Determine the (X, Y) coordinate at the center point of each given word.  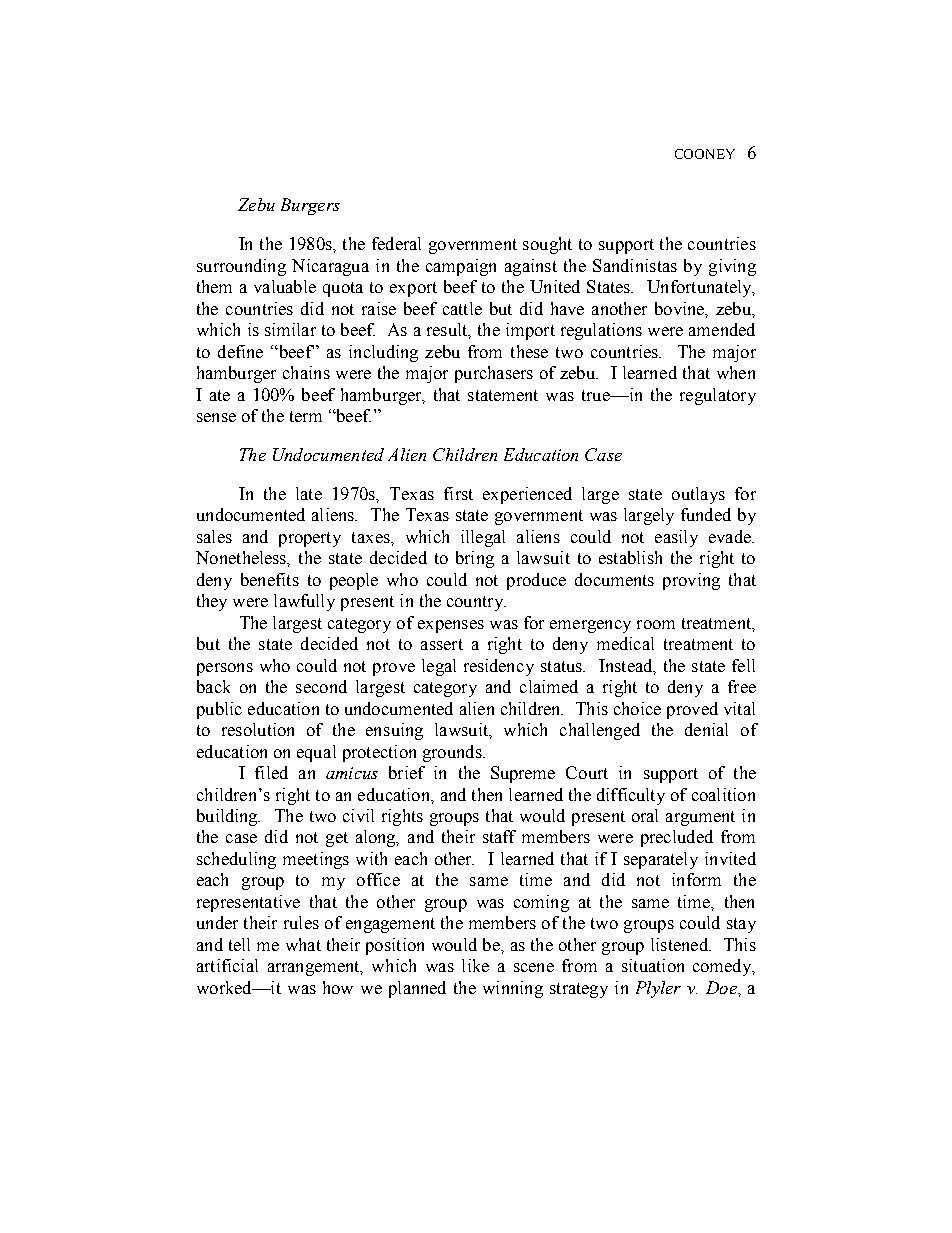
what (303, 944)
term (306, 416)
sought (547, 245)
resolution (258, 729)
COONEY (705, 154)
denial (706, 729)
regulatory (718, 396)
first (458, 493)
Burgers (310, 206)
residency (499, 667)
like (475, 965)
